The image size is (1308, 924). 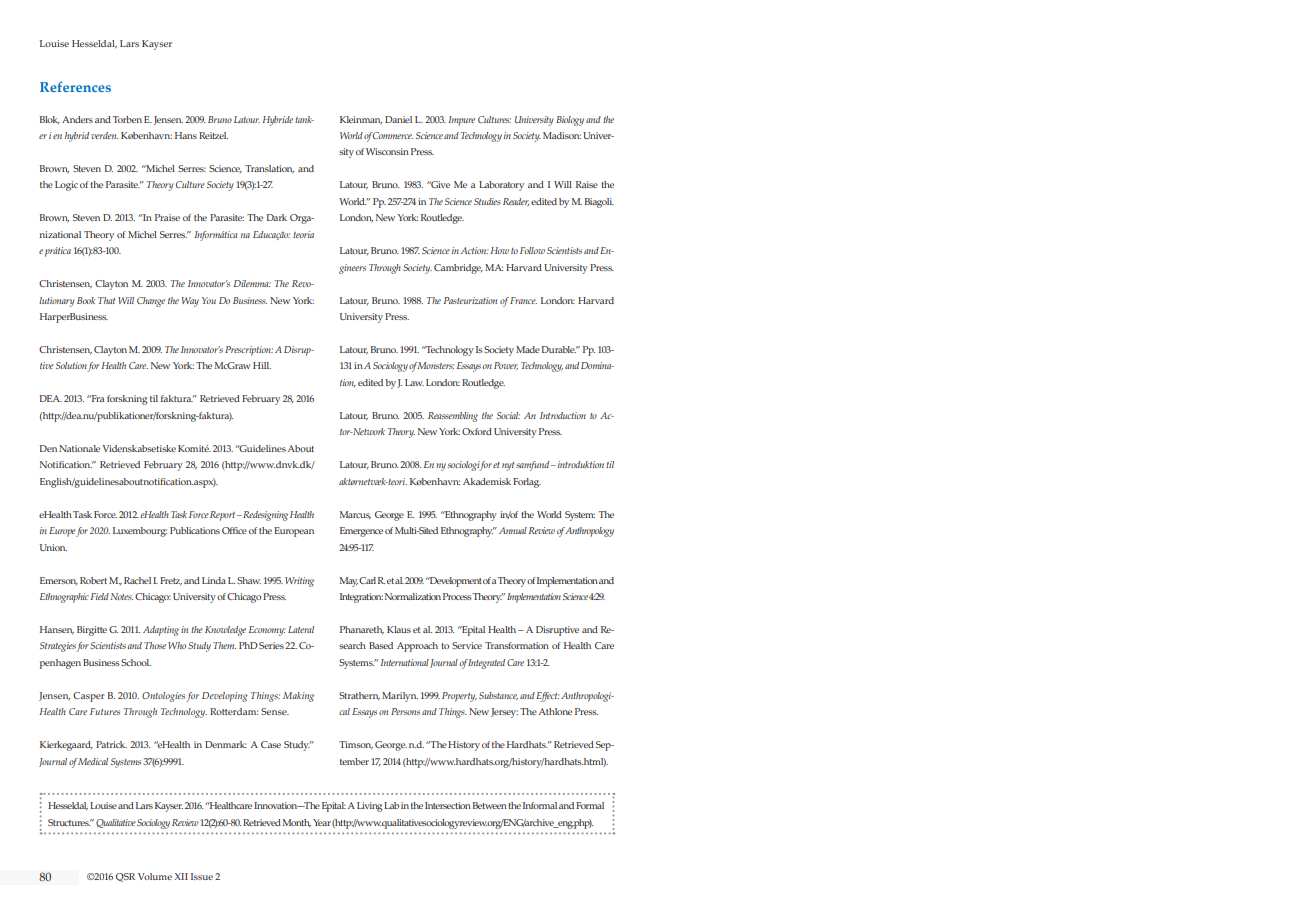 I want to click on Biology, so click(x=570, y=121).
